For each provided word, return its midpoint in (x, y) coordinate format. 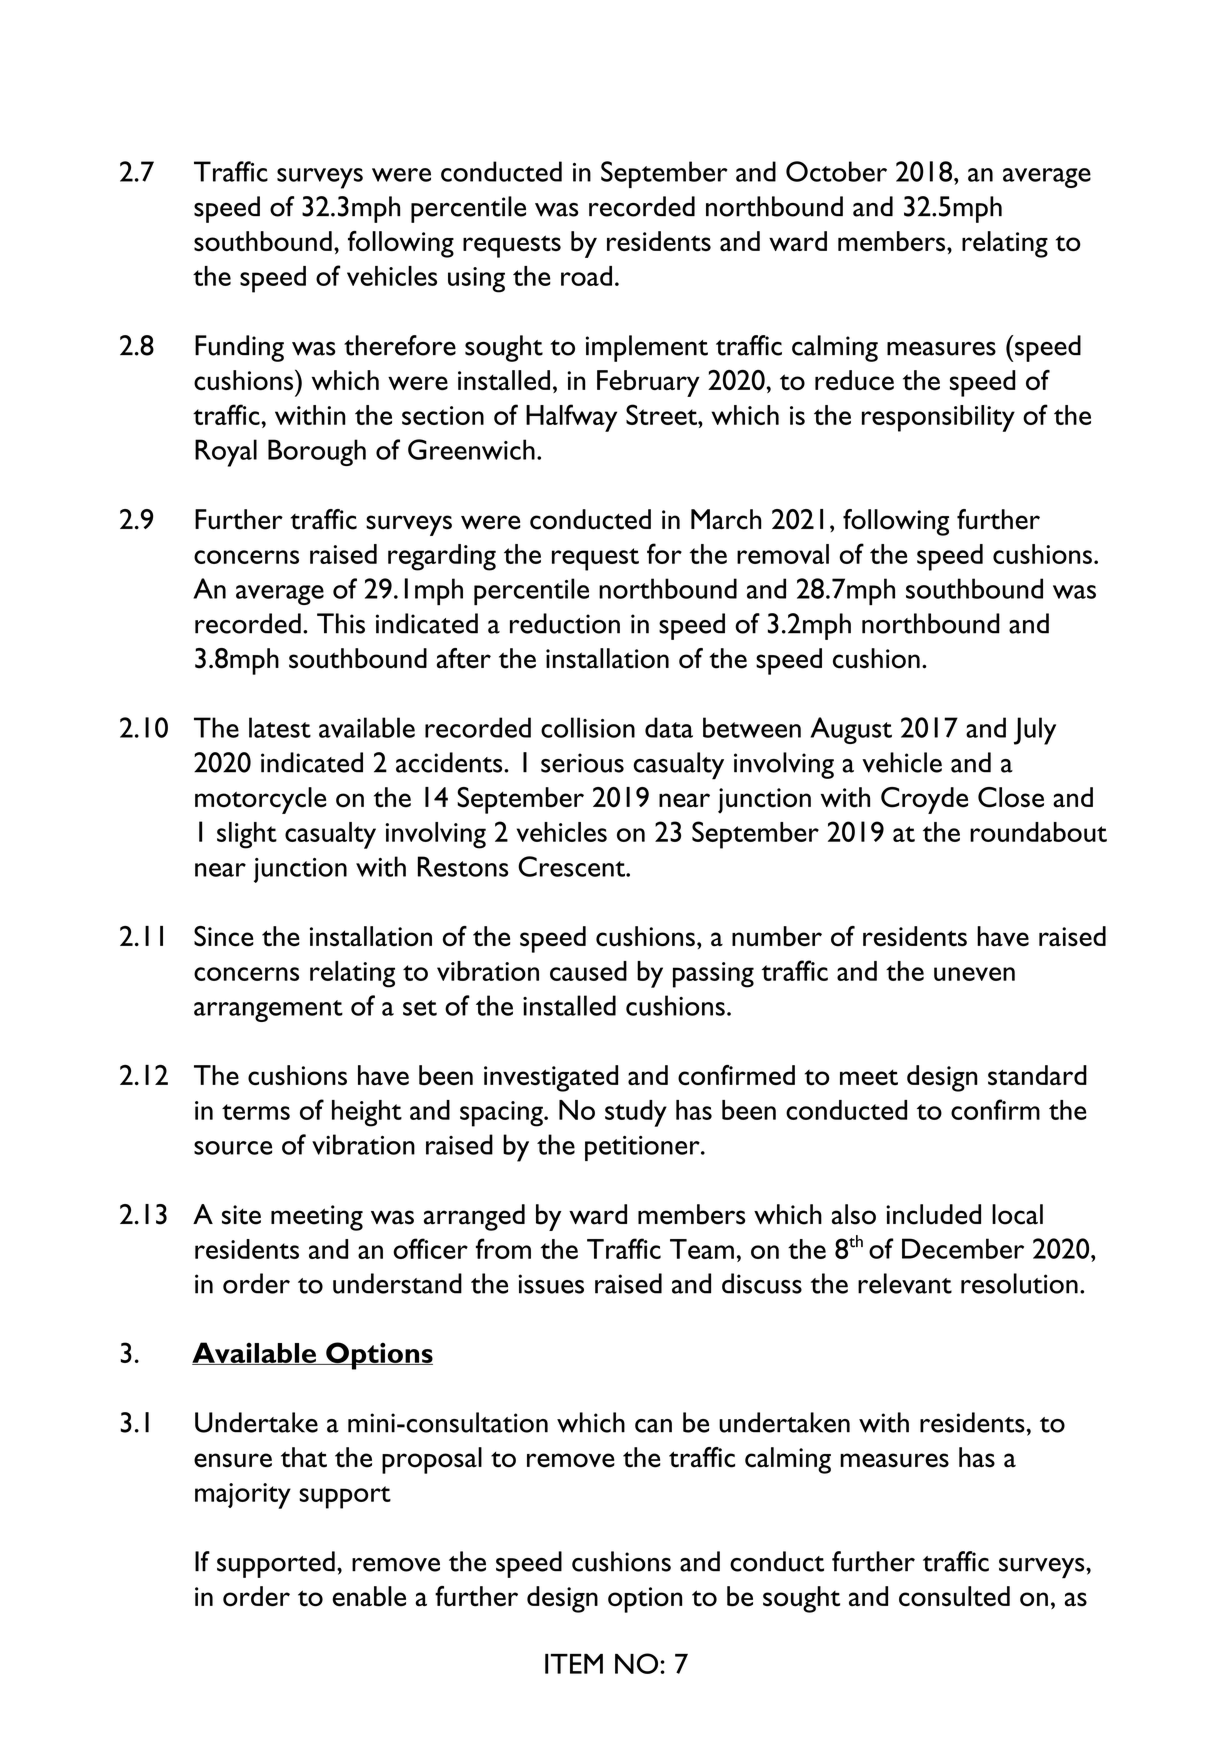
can (653, 1426)
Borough (317, 452)
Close (1011, 797)
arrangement (268, 1011)
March (726, 519)
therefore (400, 345)
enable (369, 1596)
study (636, 1113)
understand (397, 1283)
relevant (905, 1283)
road (586, 276)
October (836, 171)
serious (582, 763)
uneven (974, 974)
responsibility (938, 418)
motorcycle (260, 800)
